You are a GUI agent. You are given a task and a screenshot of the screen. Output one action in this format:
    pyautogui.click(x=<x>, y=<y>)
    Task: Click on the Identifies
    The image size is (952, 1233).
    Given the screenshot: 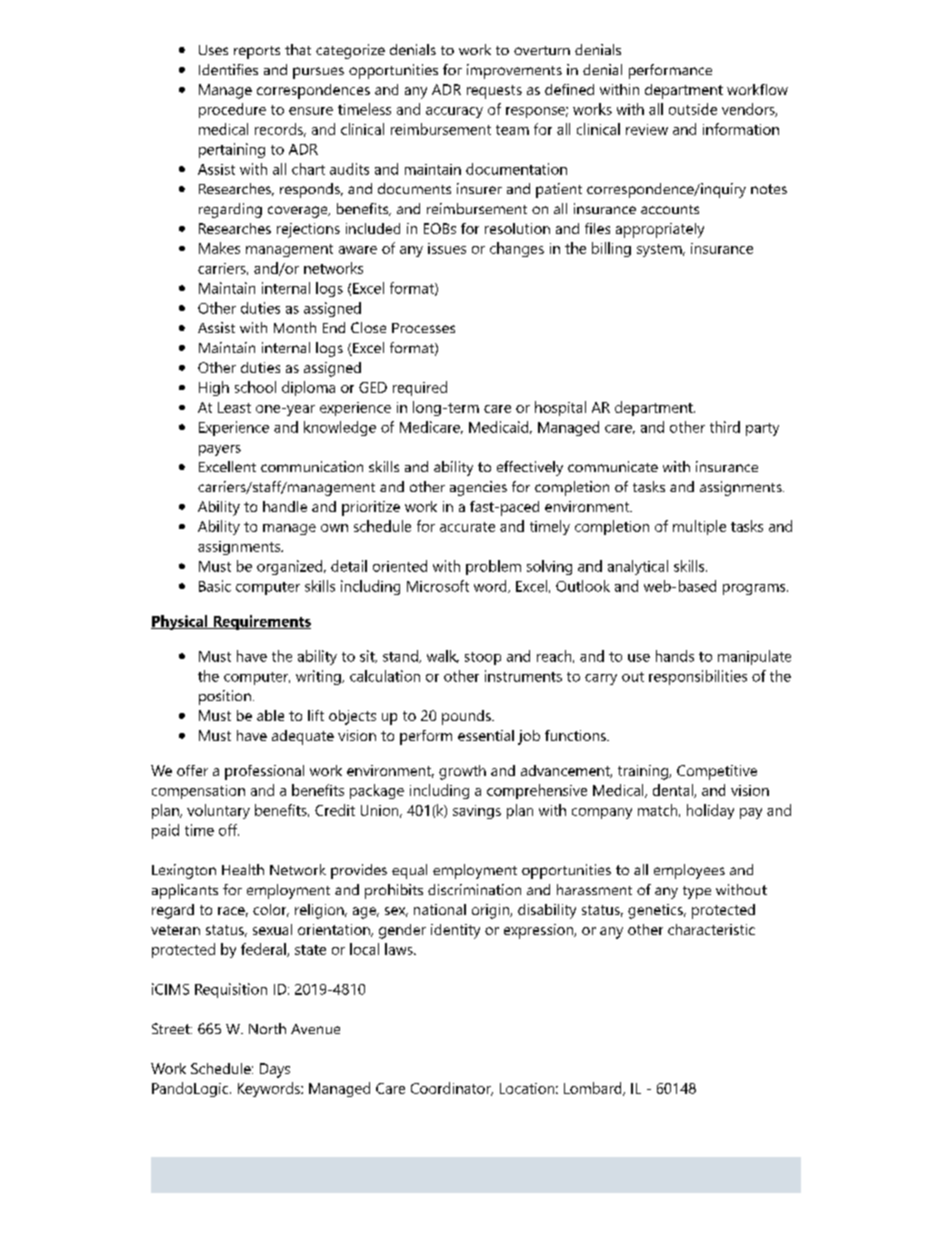 What is the action you would take?
    pyautogui.click(x=228, y=69)
